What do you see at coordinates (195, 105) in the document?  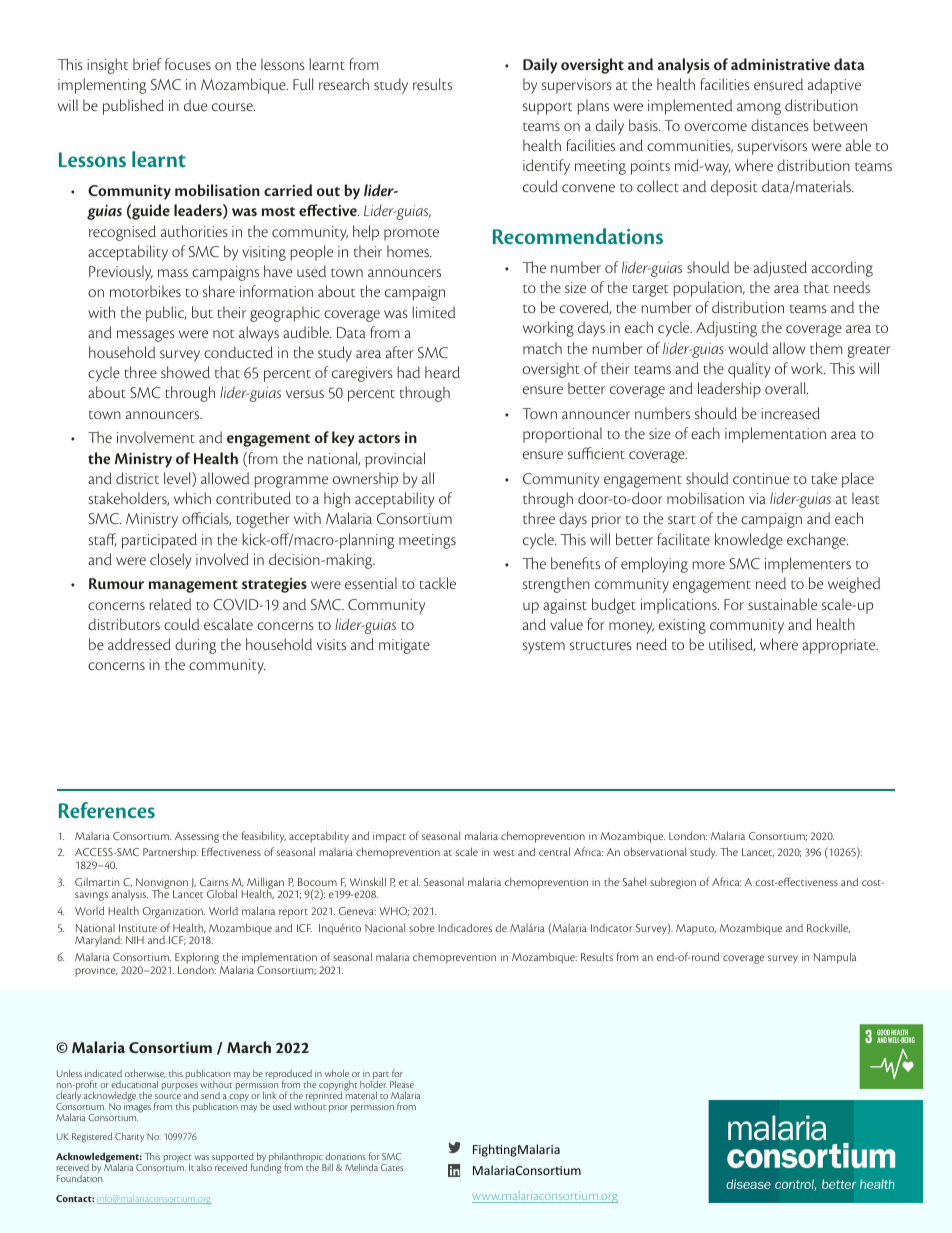 I see `due` at bounding box center [195, 105].
